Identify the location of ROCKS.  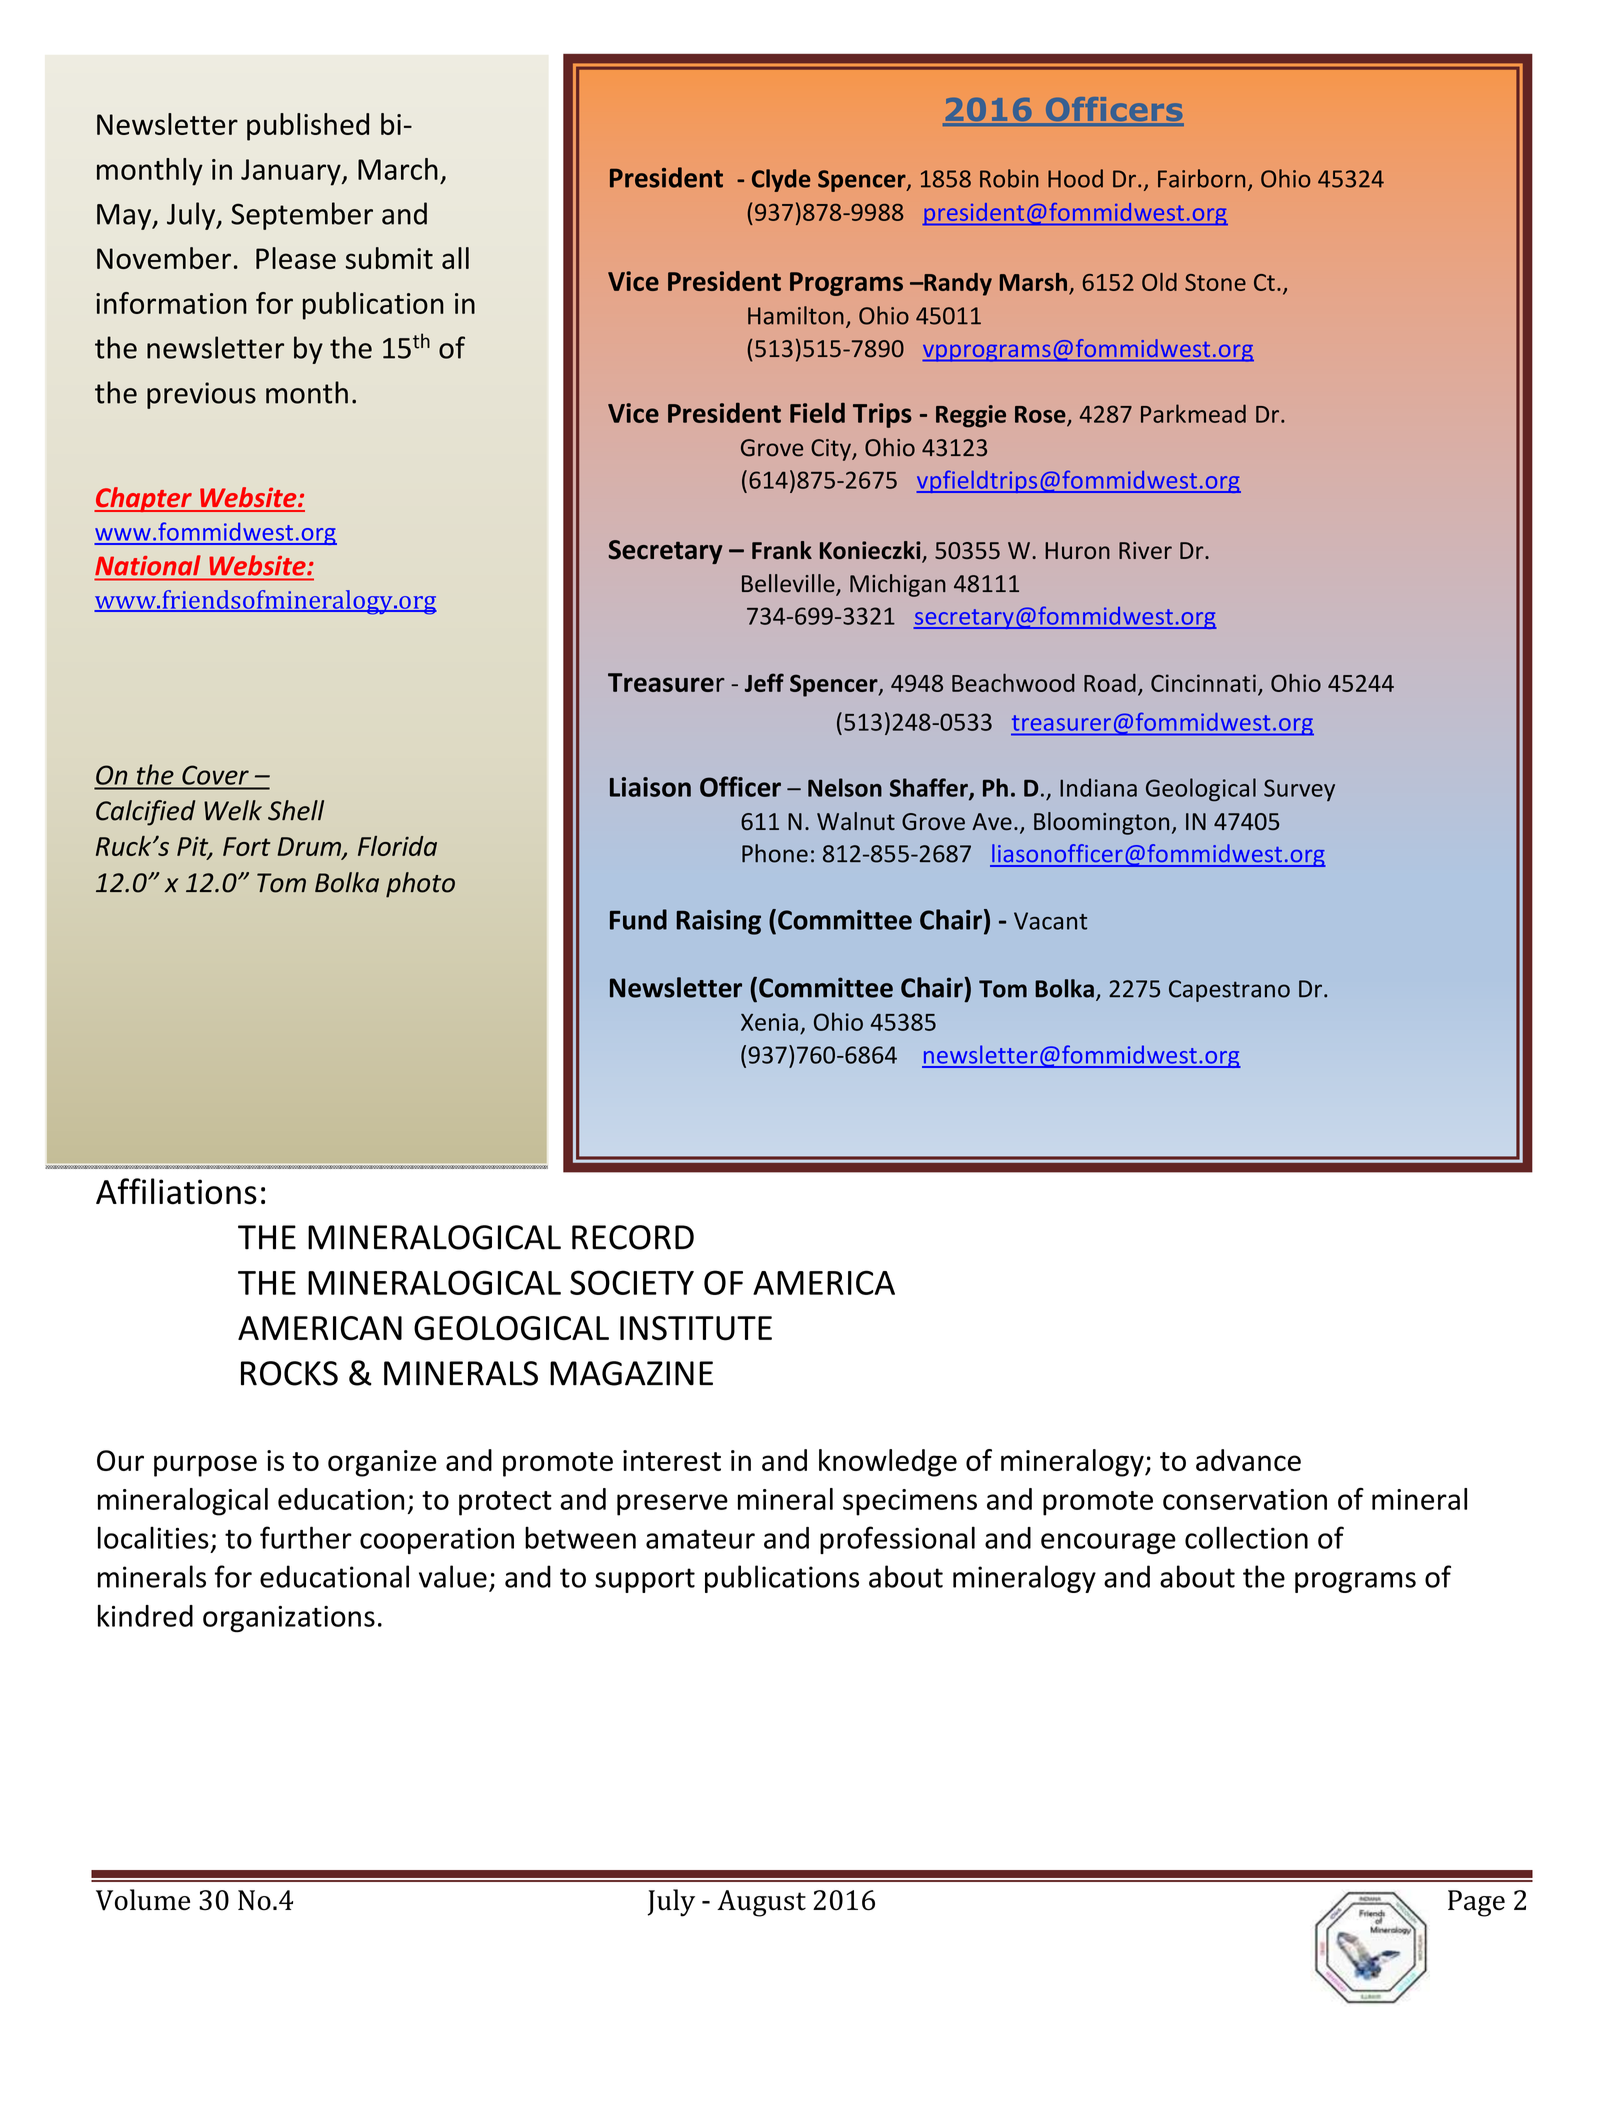
(289, 1373).
